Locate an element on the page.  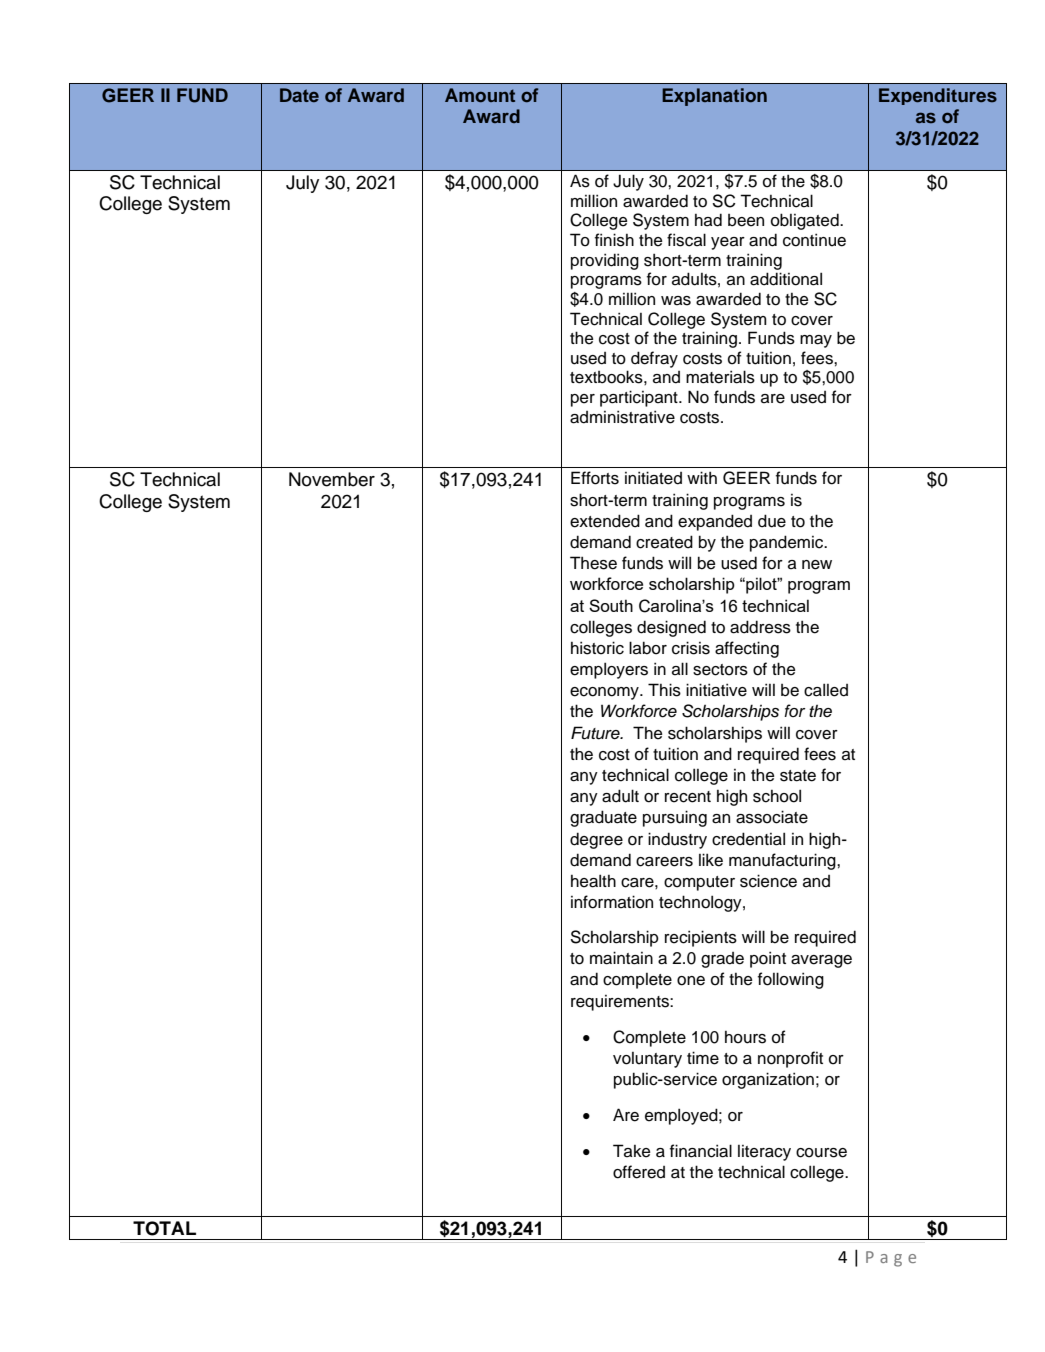
historic is located at coordinates (597, 648).
